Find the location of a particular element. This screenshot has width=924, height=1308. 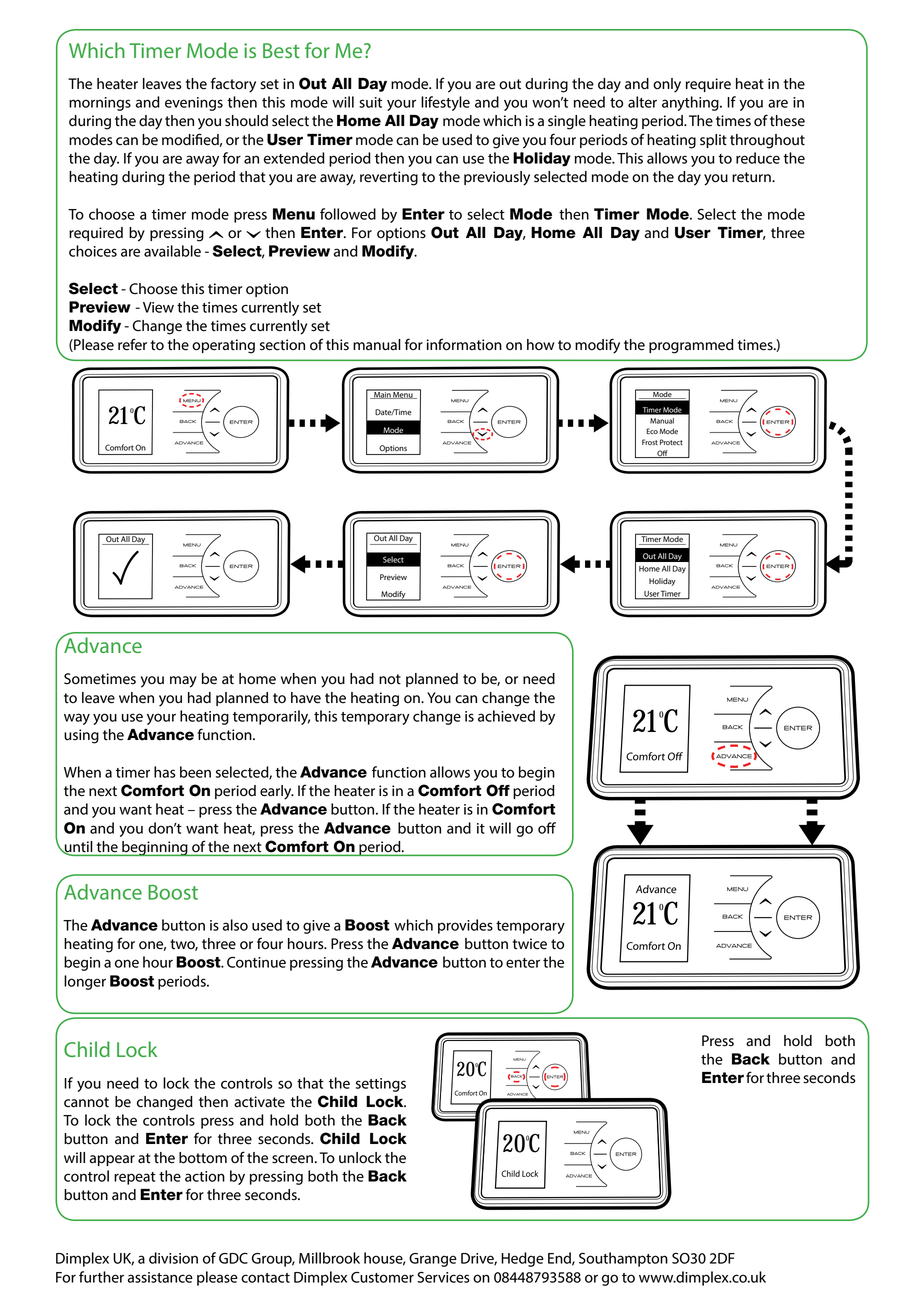

Protect is located at coordinates (671, 442).
